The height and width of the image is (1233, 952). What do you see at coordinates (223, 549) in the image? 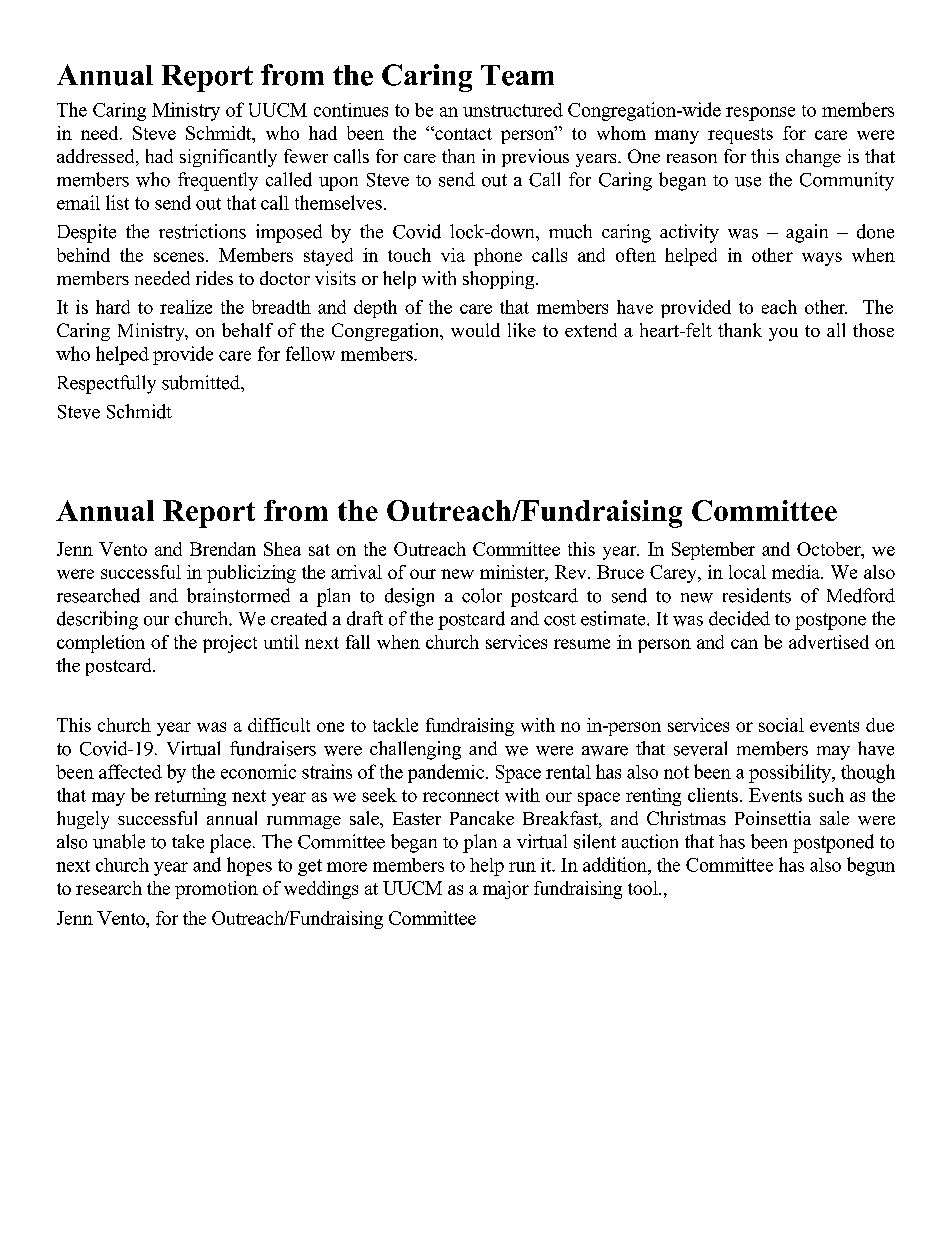
I see `Brendan` at bounding box center [223, 549].
